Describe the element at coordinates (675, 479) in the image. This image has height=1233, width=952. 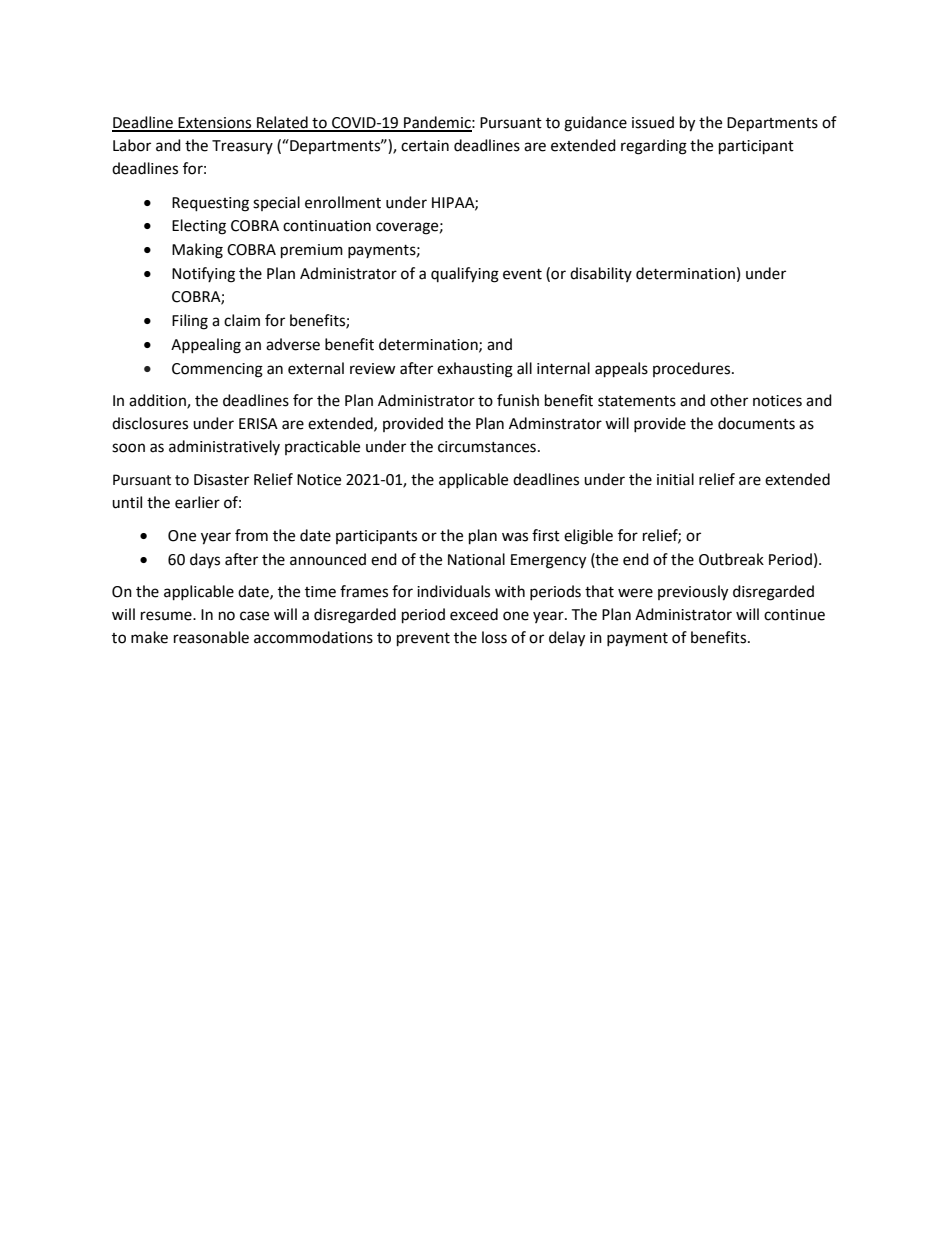
I see `initial` at that location.
